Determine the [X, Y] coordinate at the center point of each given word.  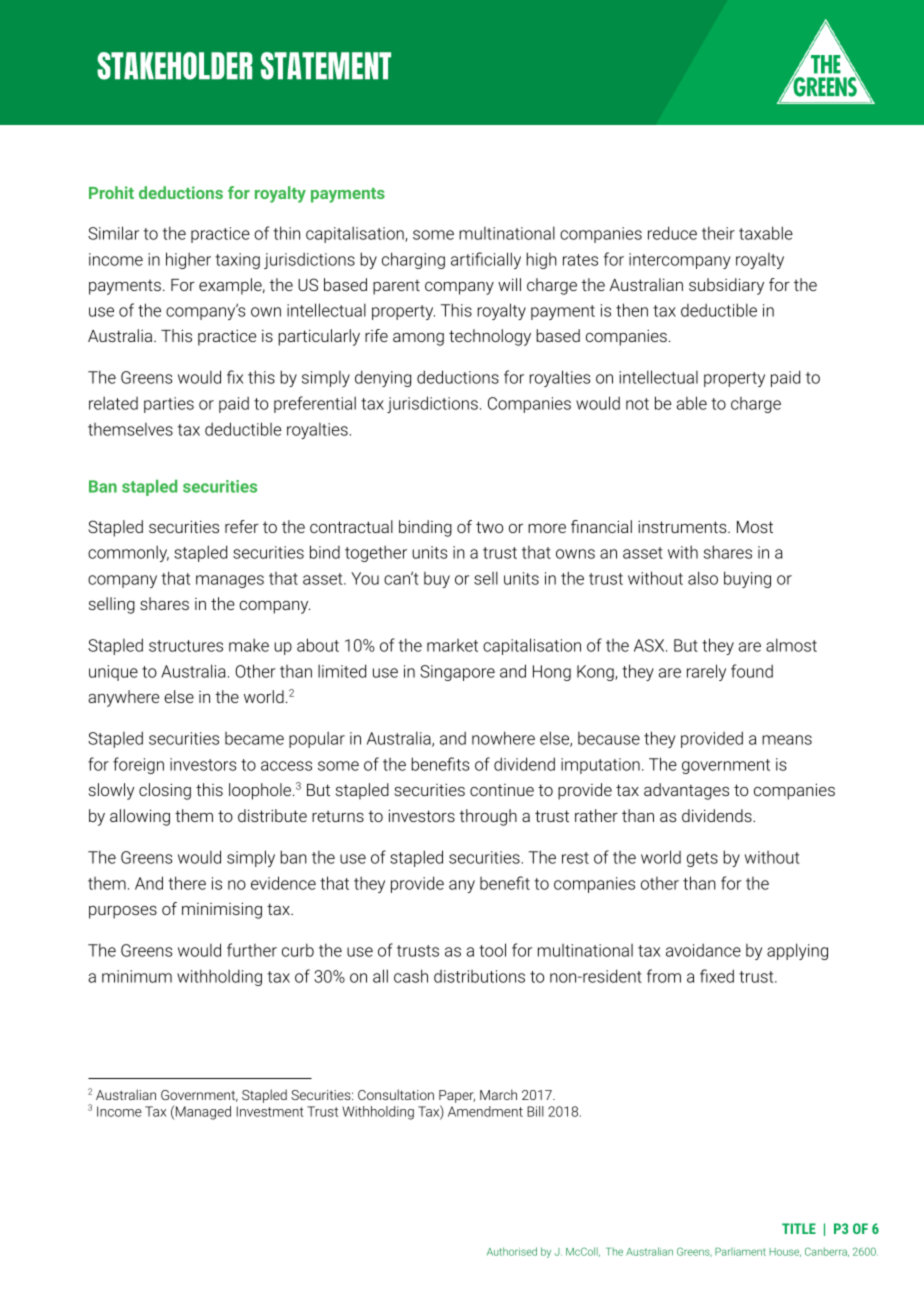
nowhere [503, 738]
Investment [270, 1111]
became [254, 738]
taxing [237, 261]
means [787, 740]
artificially [486, 260]
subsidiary [726, 286]
